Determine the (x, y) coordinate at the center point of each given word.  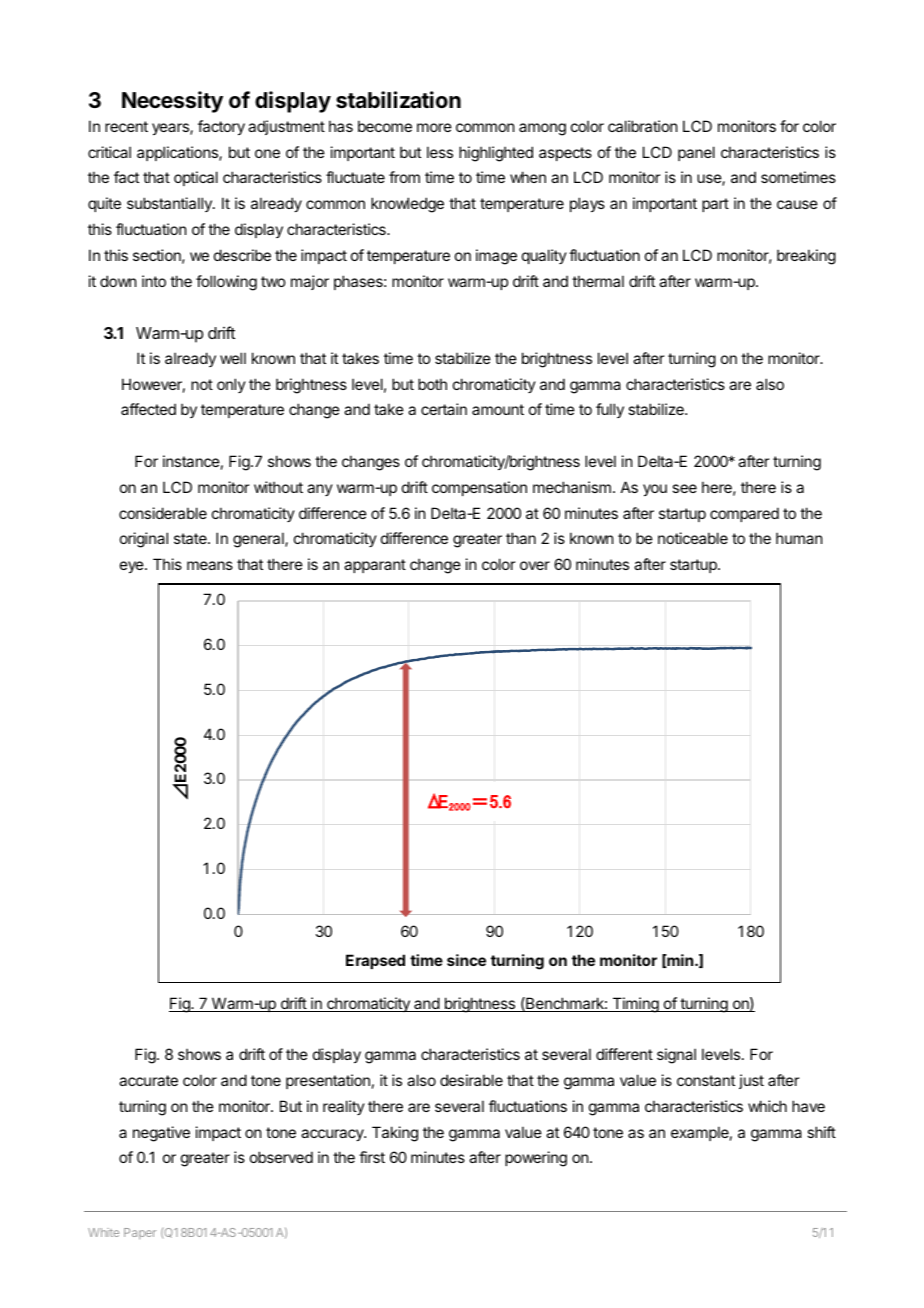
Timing (635, 1005)
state (191, 538)
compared (744, 514)
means (210, 565)
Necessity (172, 102)
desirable (471, 1080)
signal (676, 1056)
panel (696, 153)
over (535, 565)
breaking (806, 257)
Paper (140, 1233)
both (432, 384)
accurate (148, 1080)
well (233, 358)
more (434, 127)
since (466, 960)
